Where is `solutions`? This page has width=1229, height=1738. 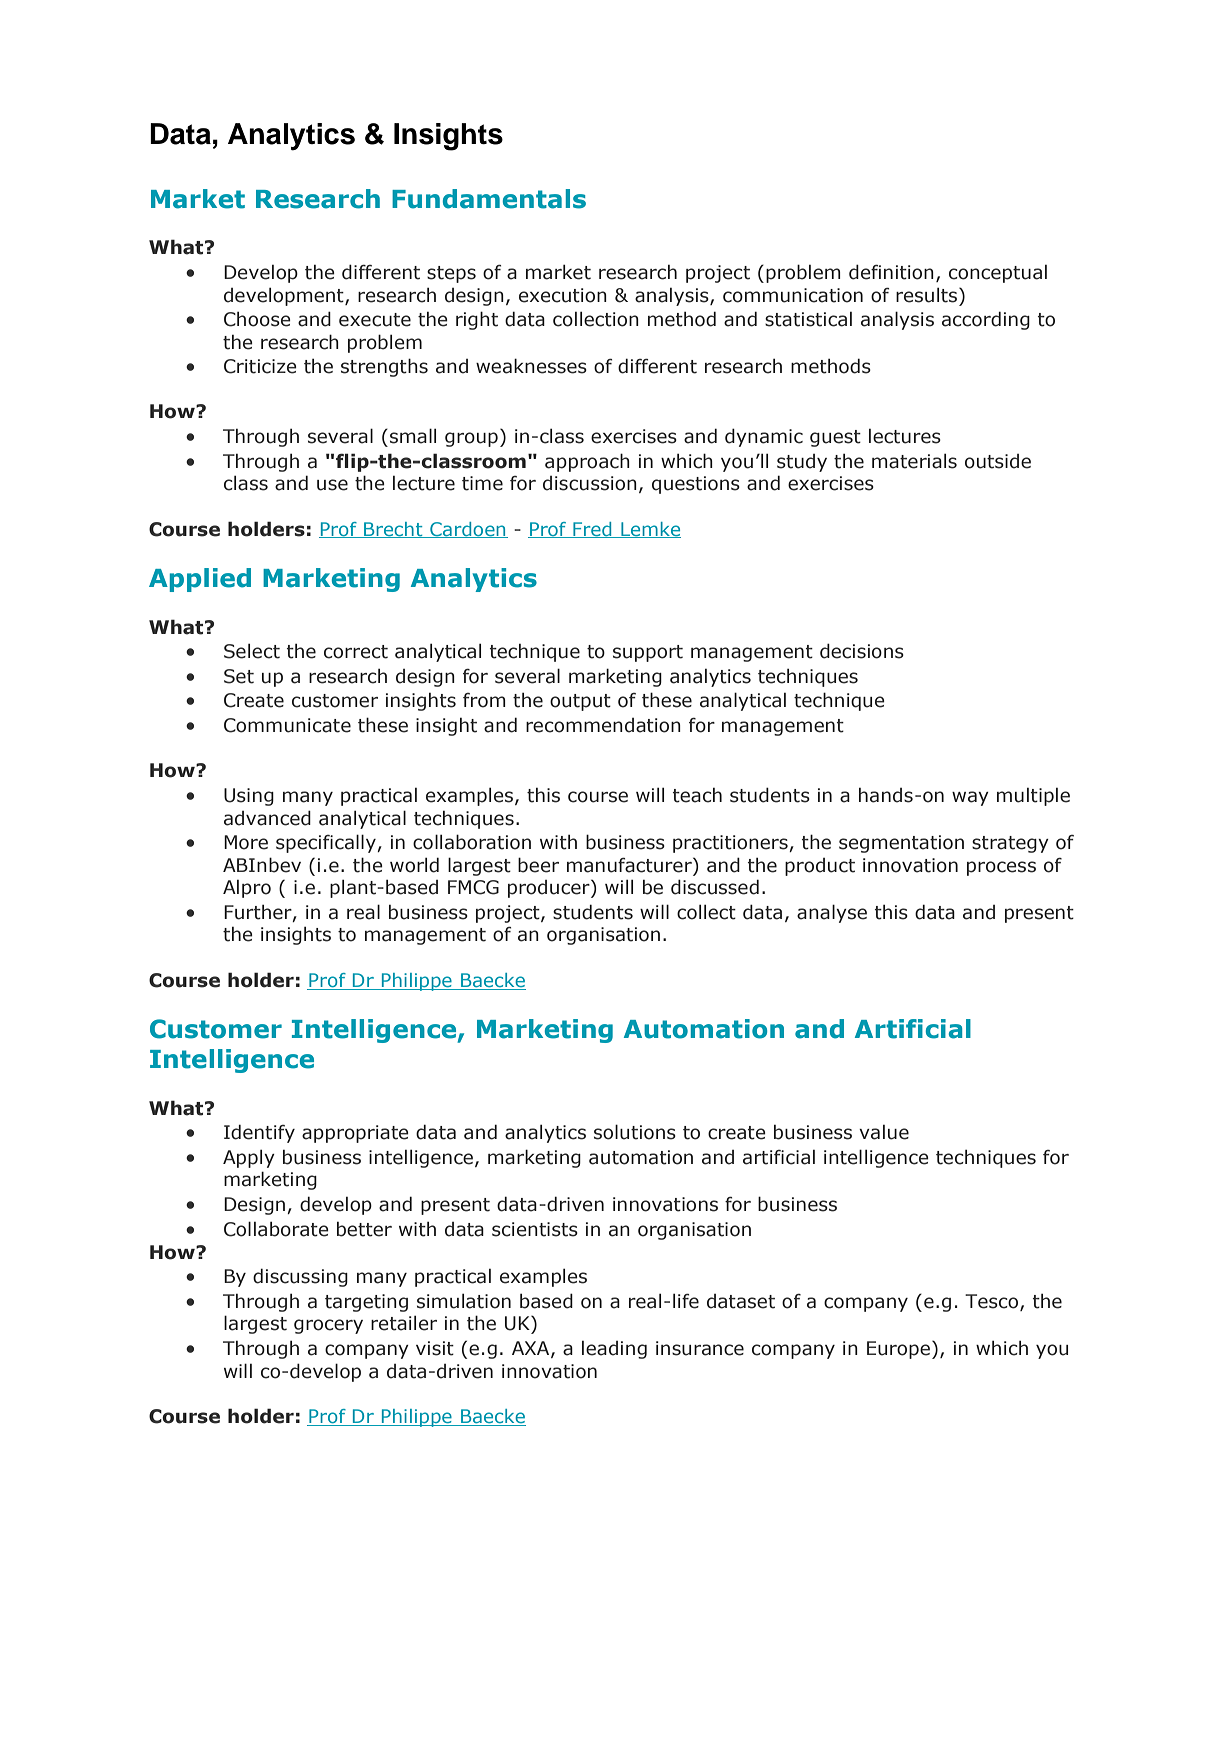
solutions is located at coordinates (635, 1132).
